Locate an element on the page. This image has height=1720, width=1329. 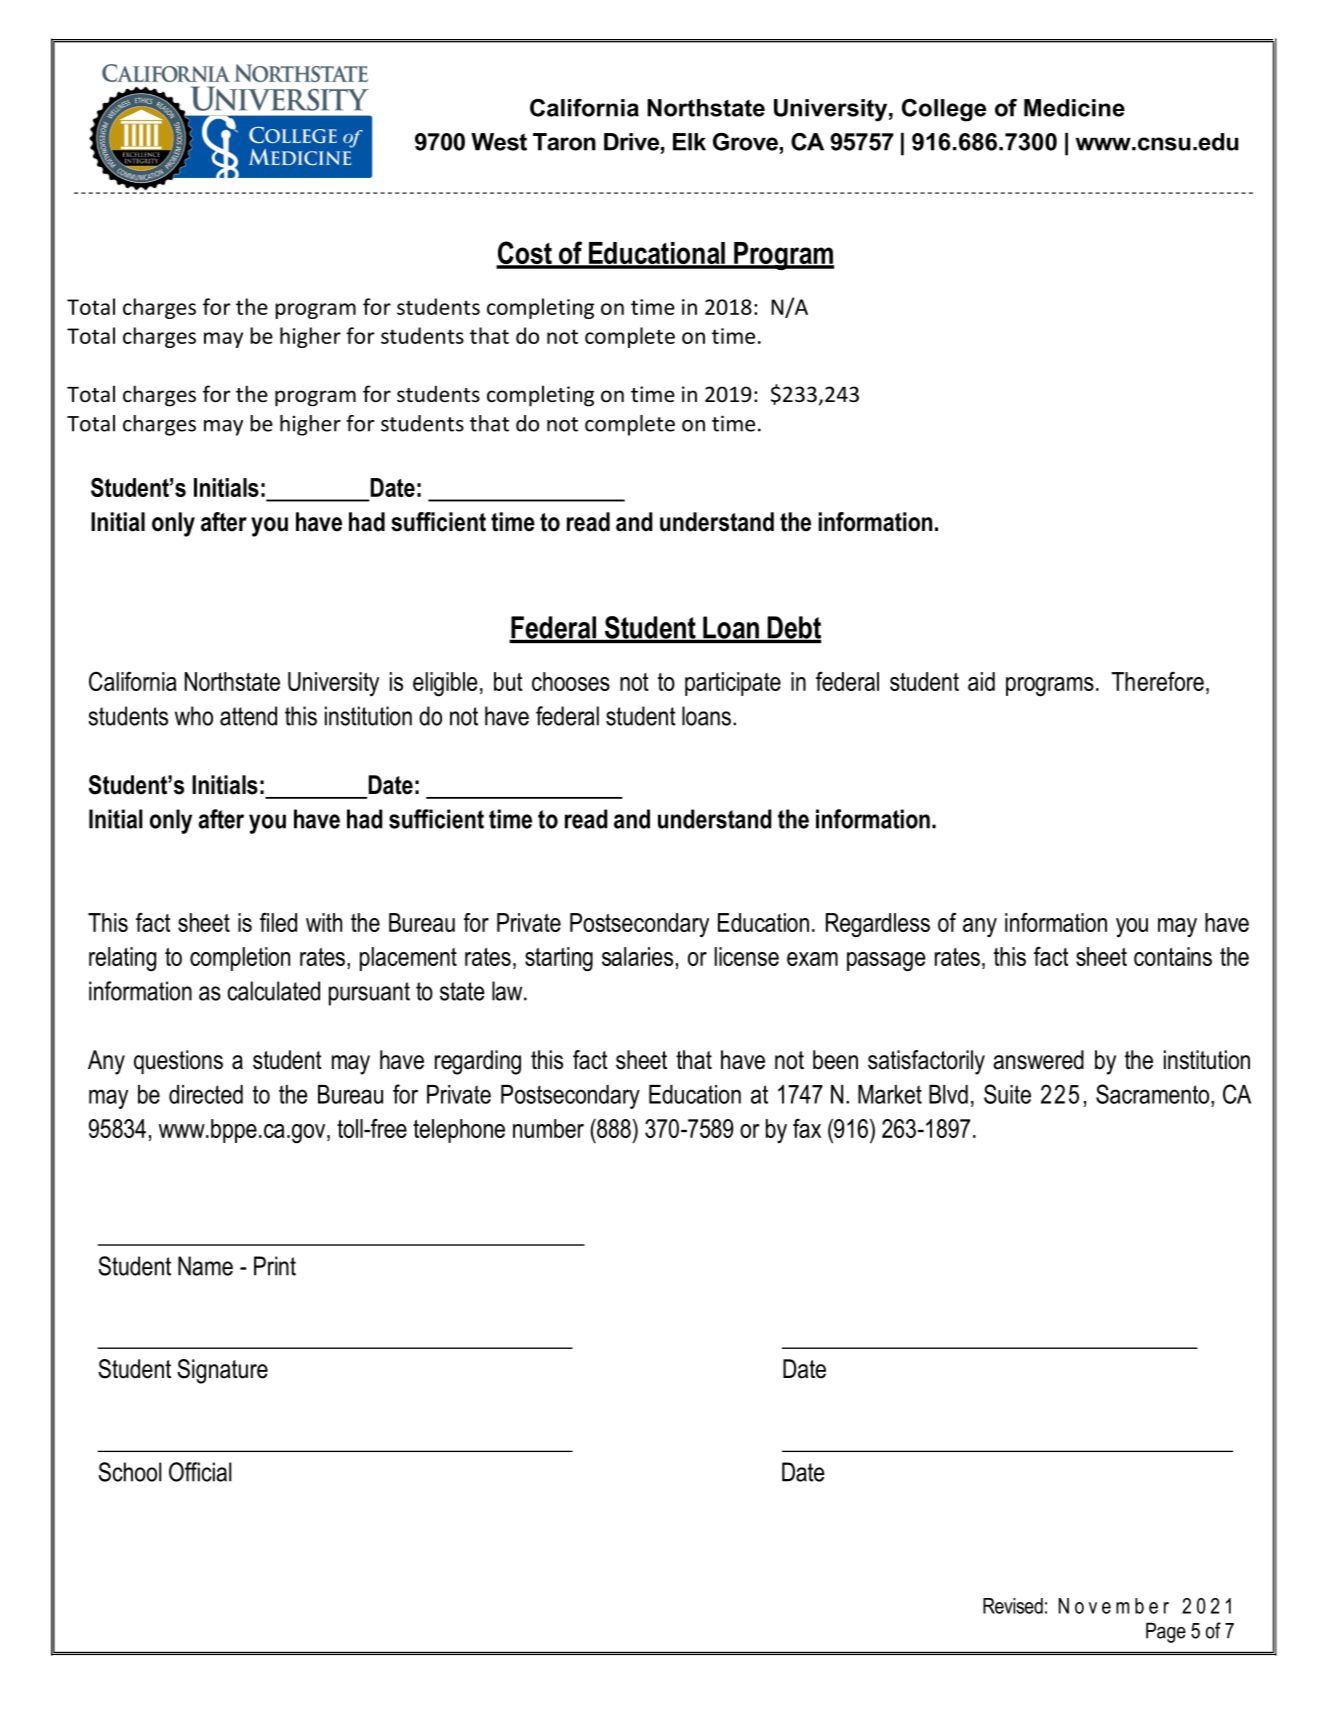
Page is located at coordinates (1166, 1632).
